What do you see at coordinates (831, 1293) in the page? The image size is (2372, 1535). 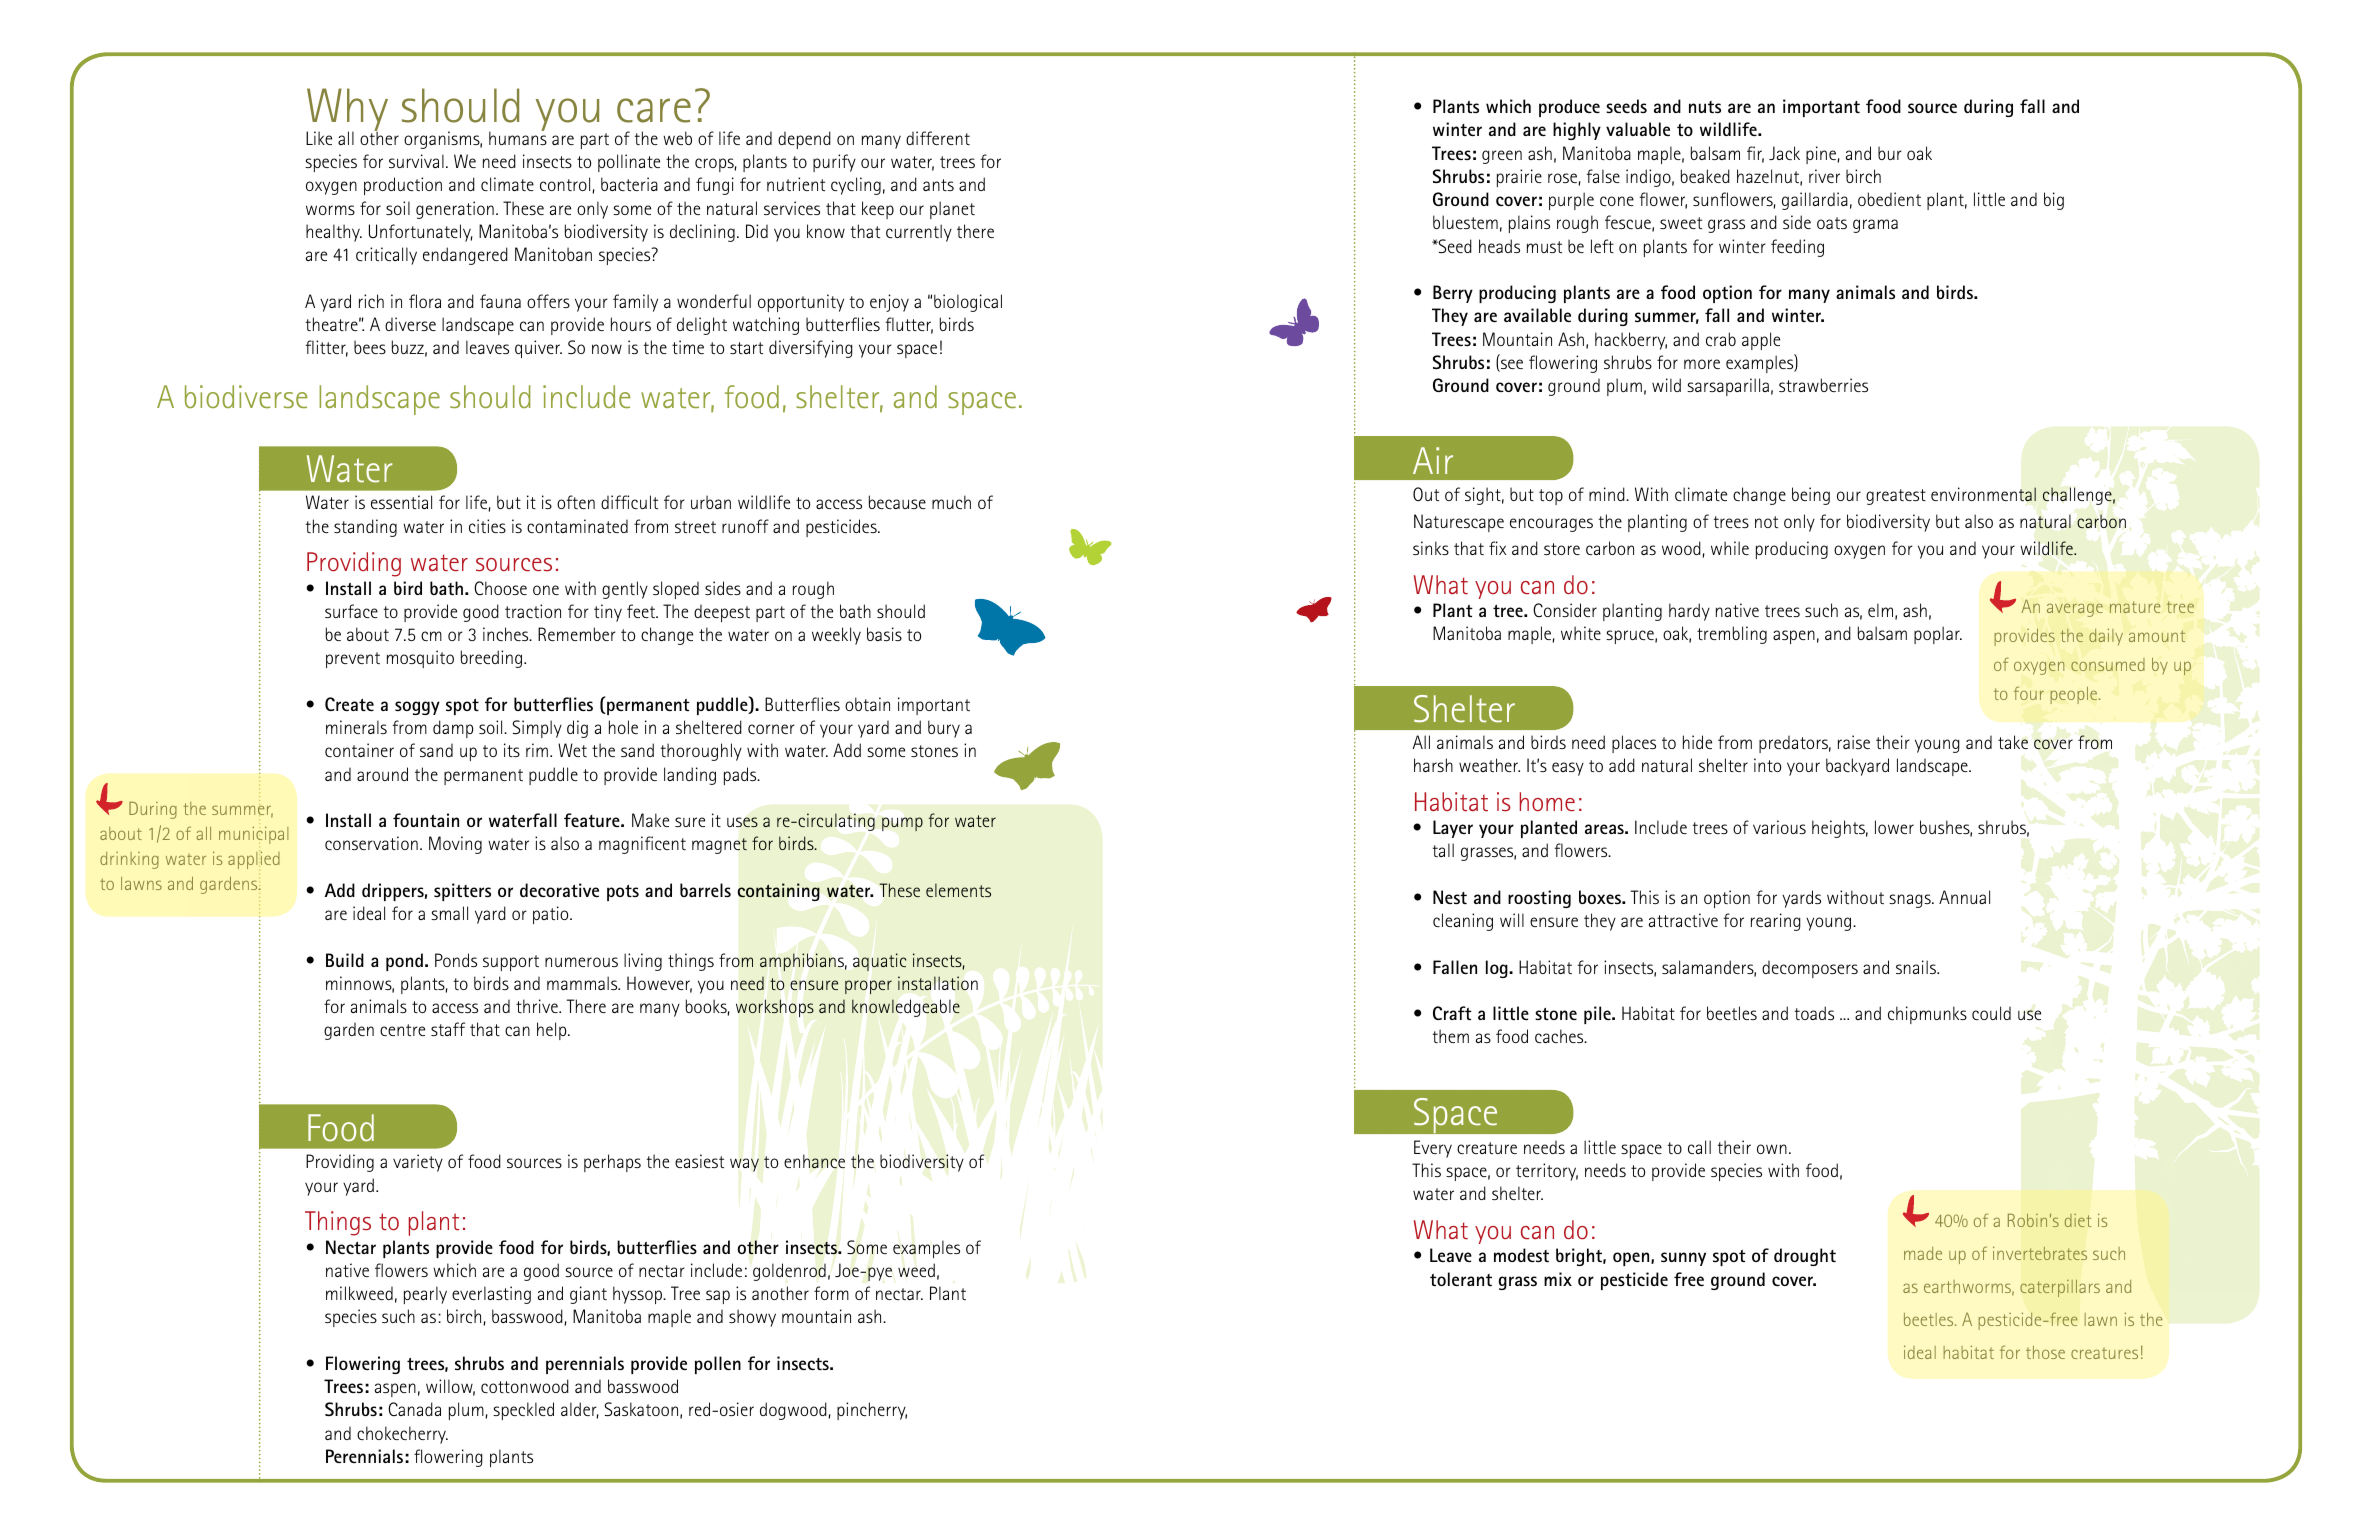 I see `form` at bounding box center [831, 1293].
